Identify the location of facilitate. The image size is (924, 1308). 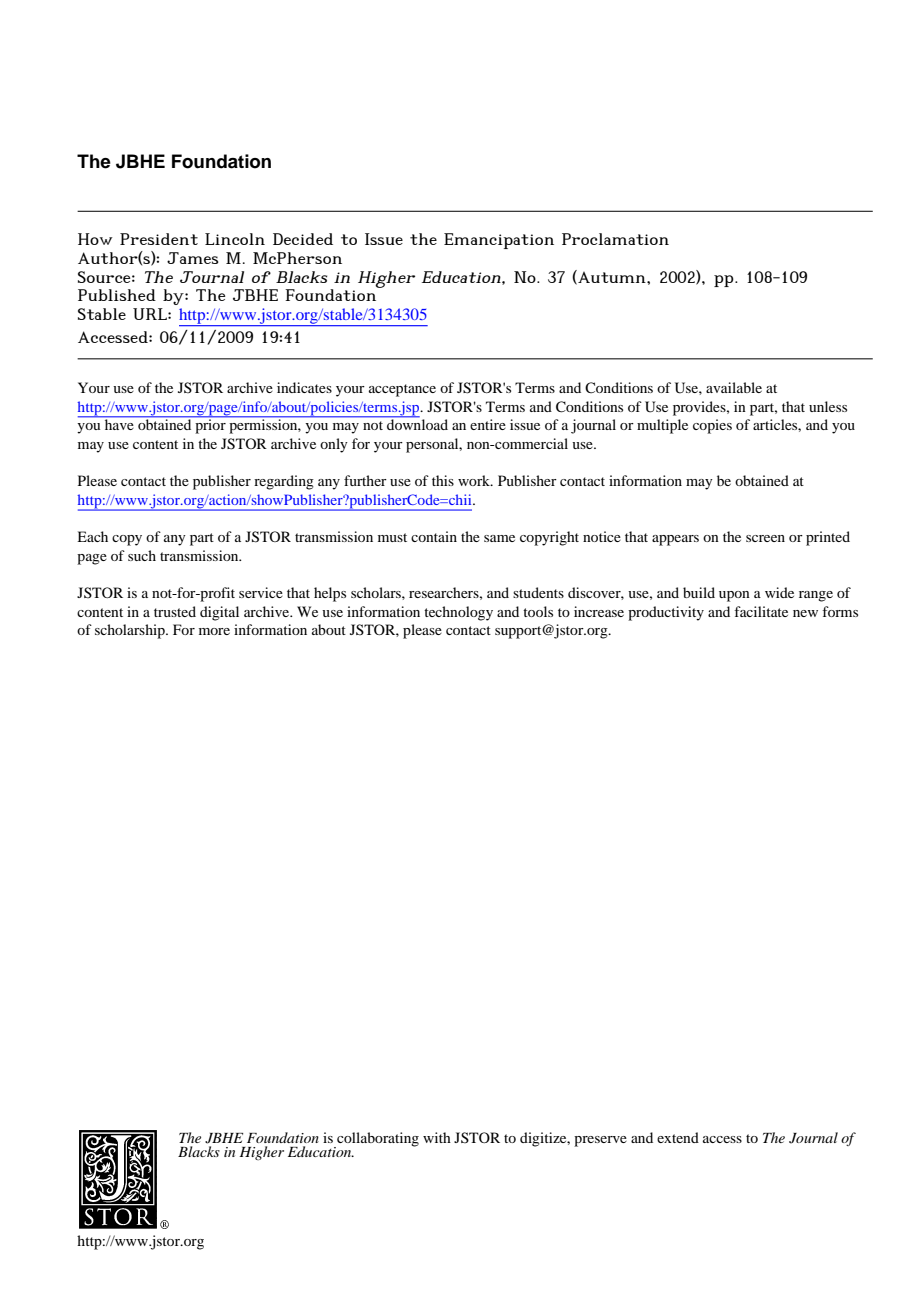
(761, 611).
